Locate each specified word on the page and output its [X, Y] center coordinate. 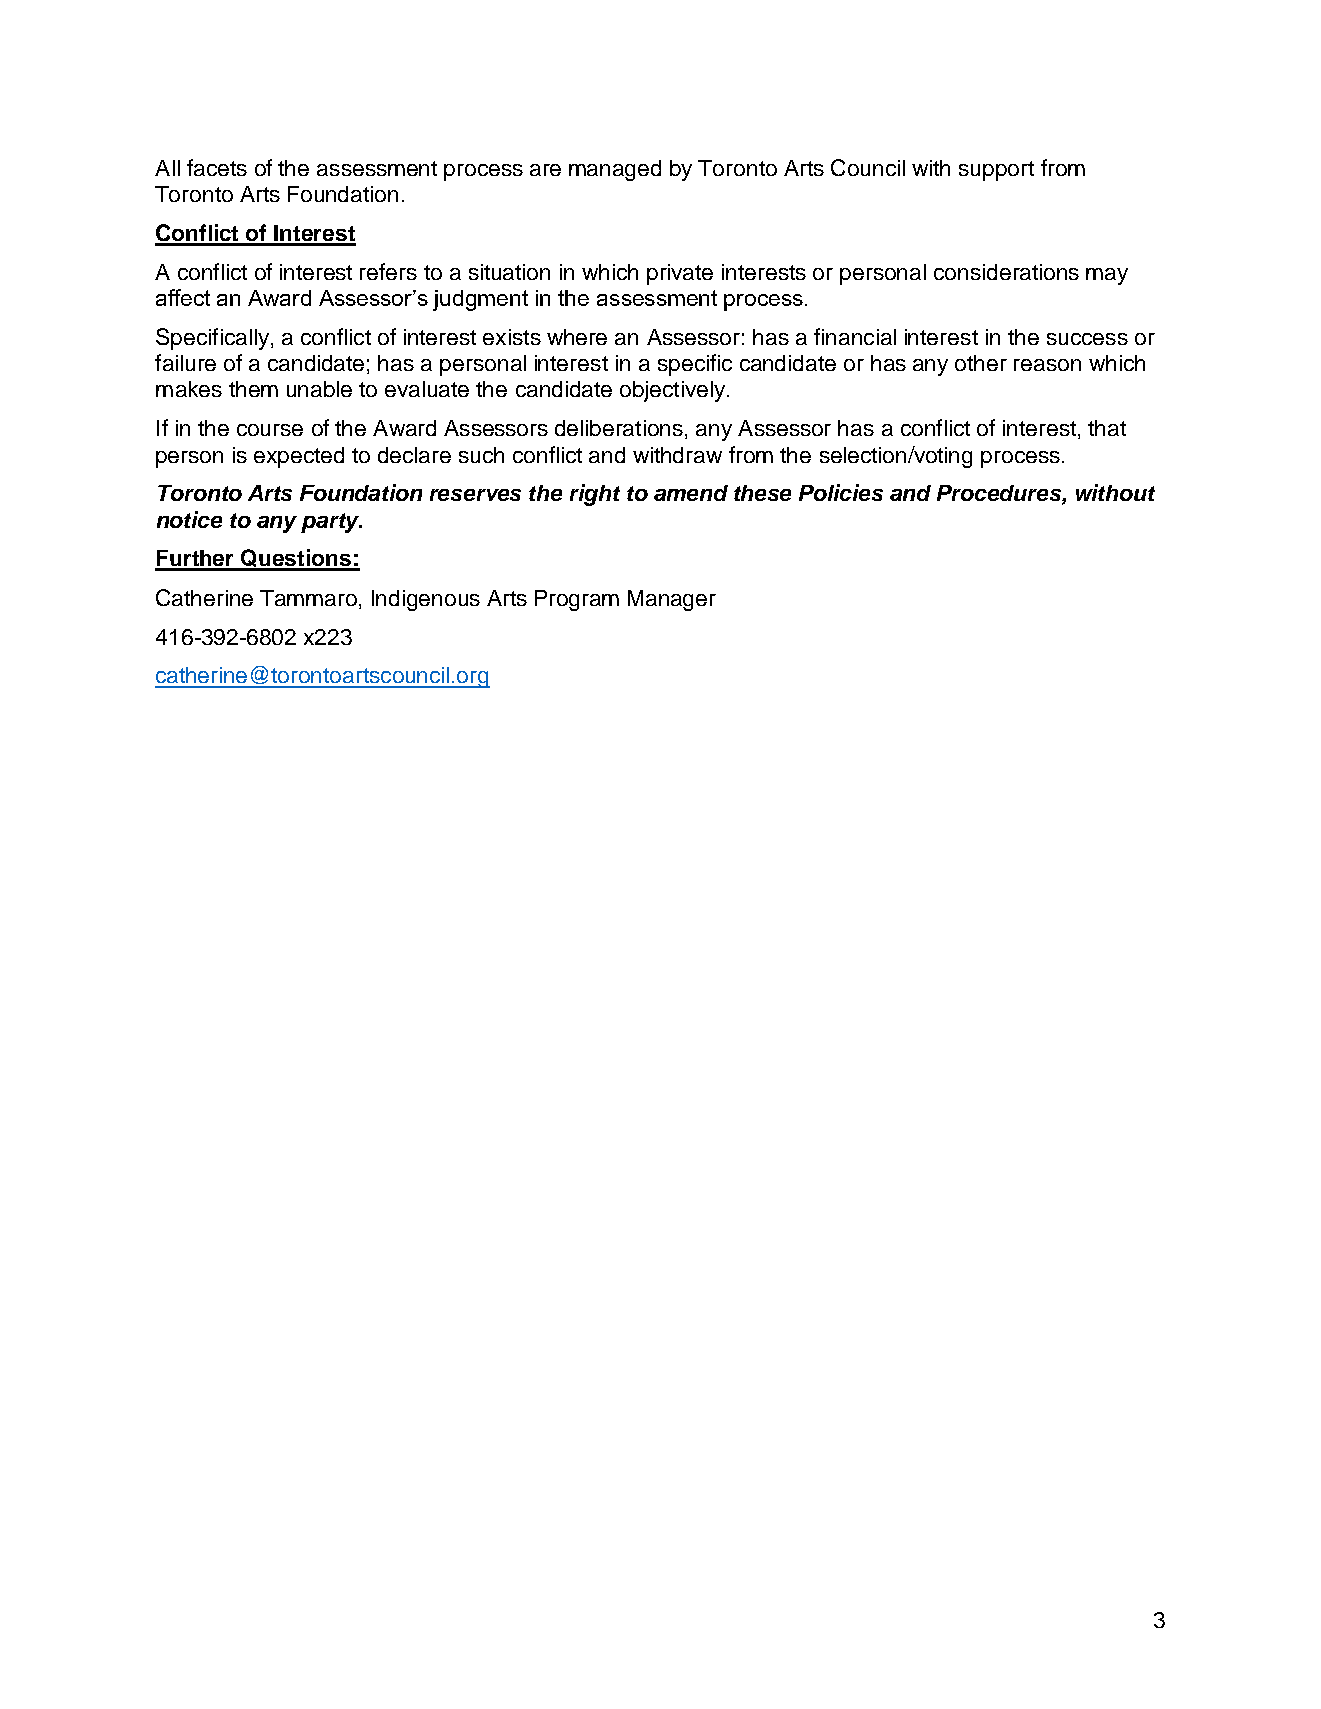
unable [319, 389]
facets [217, 167]
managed [615, 170]
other [981, 363]
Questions [297, 559]
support [996, 171]
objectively [672, 391]
